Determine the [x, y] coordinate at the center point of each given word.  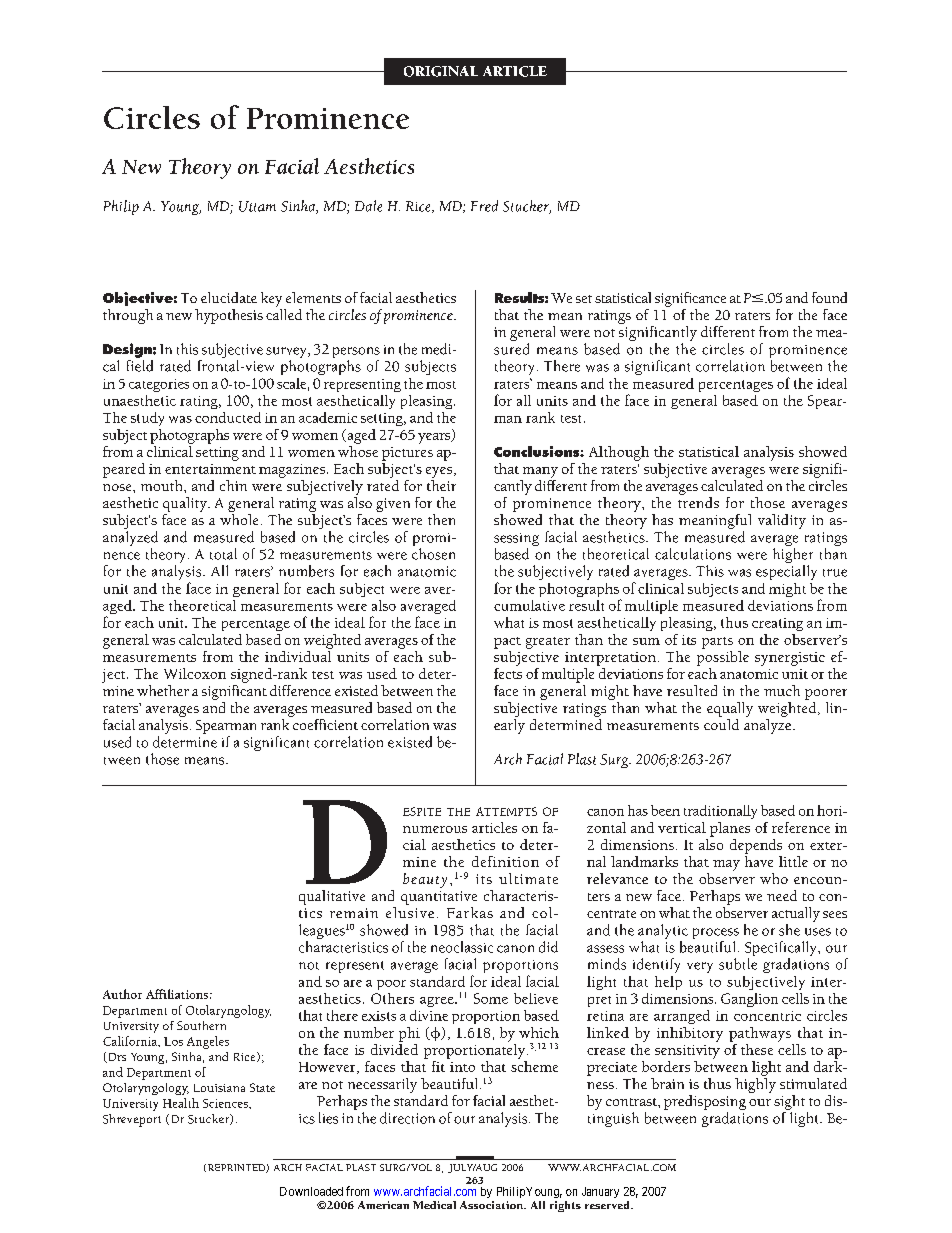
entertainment [210, 469]
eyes [439, 472]
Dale [368, 206]
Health [181, 1103]
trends [698, 502]
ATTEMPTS [506, 811]
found [829, 297]
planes [730, 829]
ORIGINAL [441, 71]
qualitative [332, 897]
